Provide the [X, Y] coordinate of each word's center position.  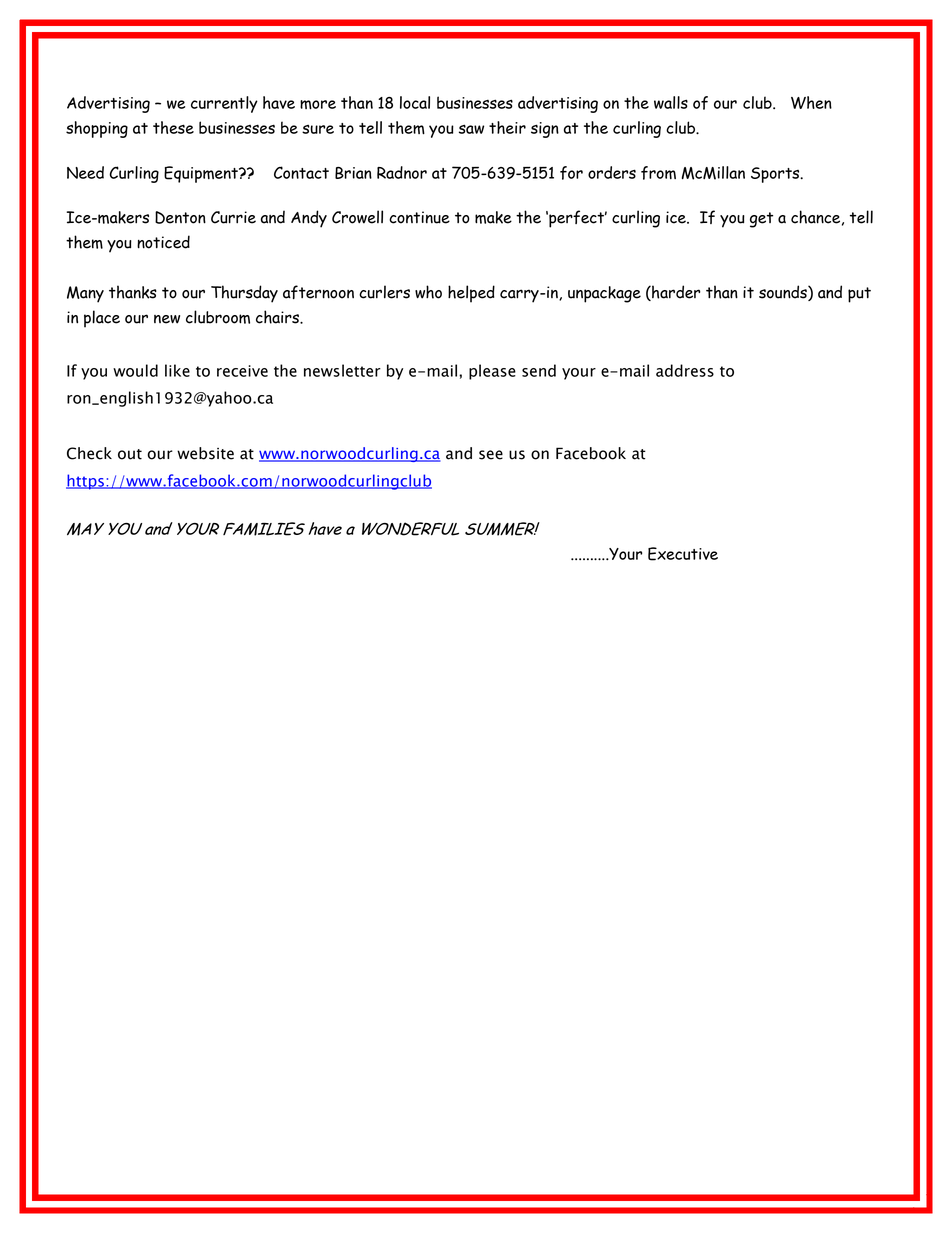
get [761, 220]
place [102, 319]
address [685, 370]
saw [471, 129]
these [173, 127]
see [491, 455]
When [811, 102]
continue [419, 217]
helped [471, 294]
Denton [180, 217]
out [130, 454]
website [205, 453]
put [859, 295]
